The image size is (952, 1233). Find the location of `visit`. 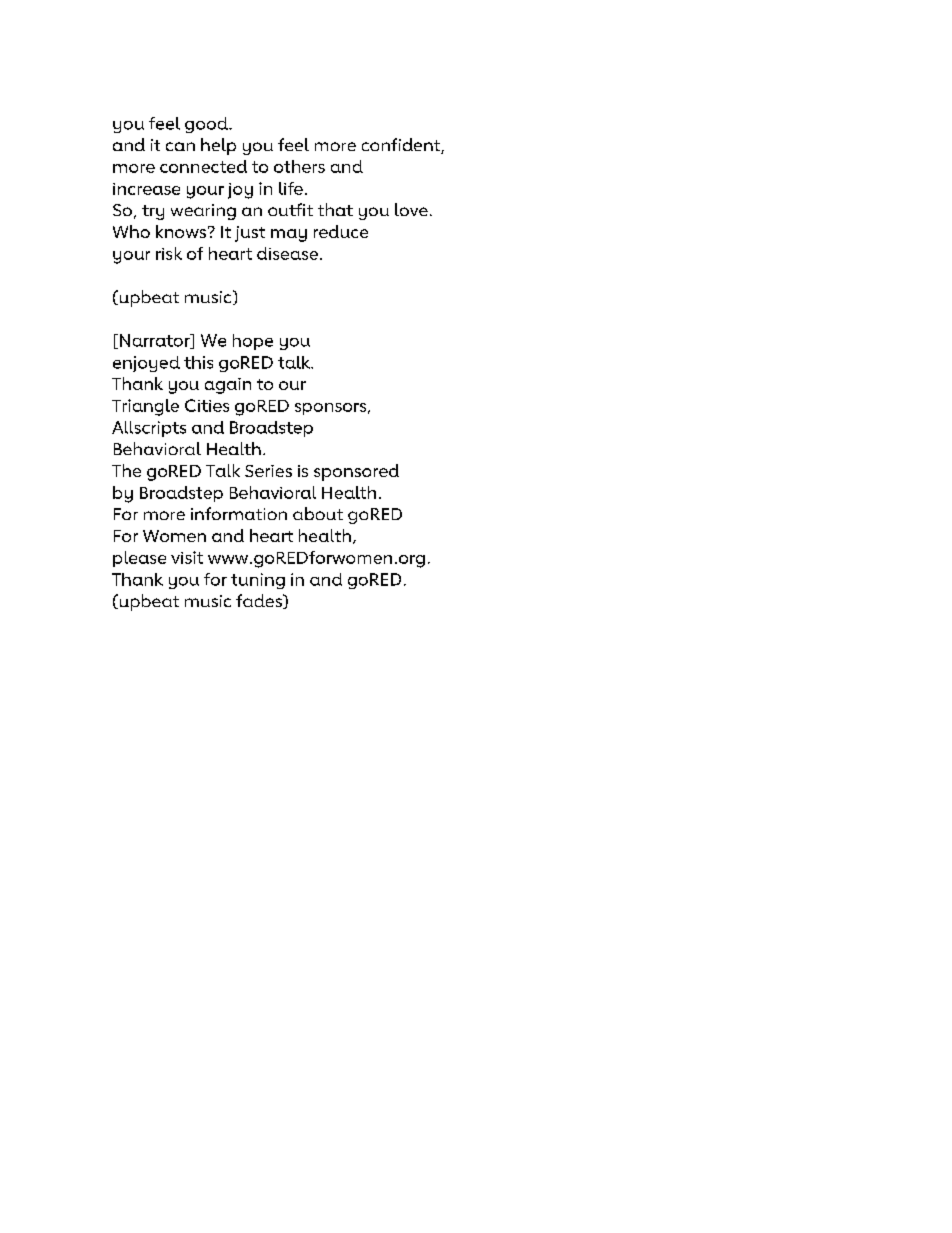

visit is located at coordinates (187, 557).
